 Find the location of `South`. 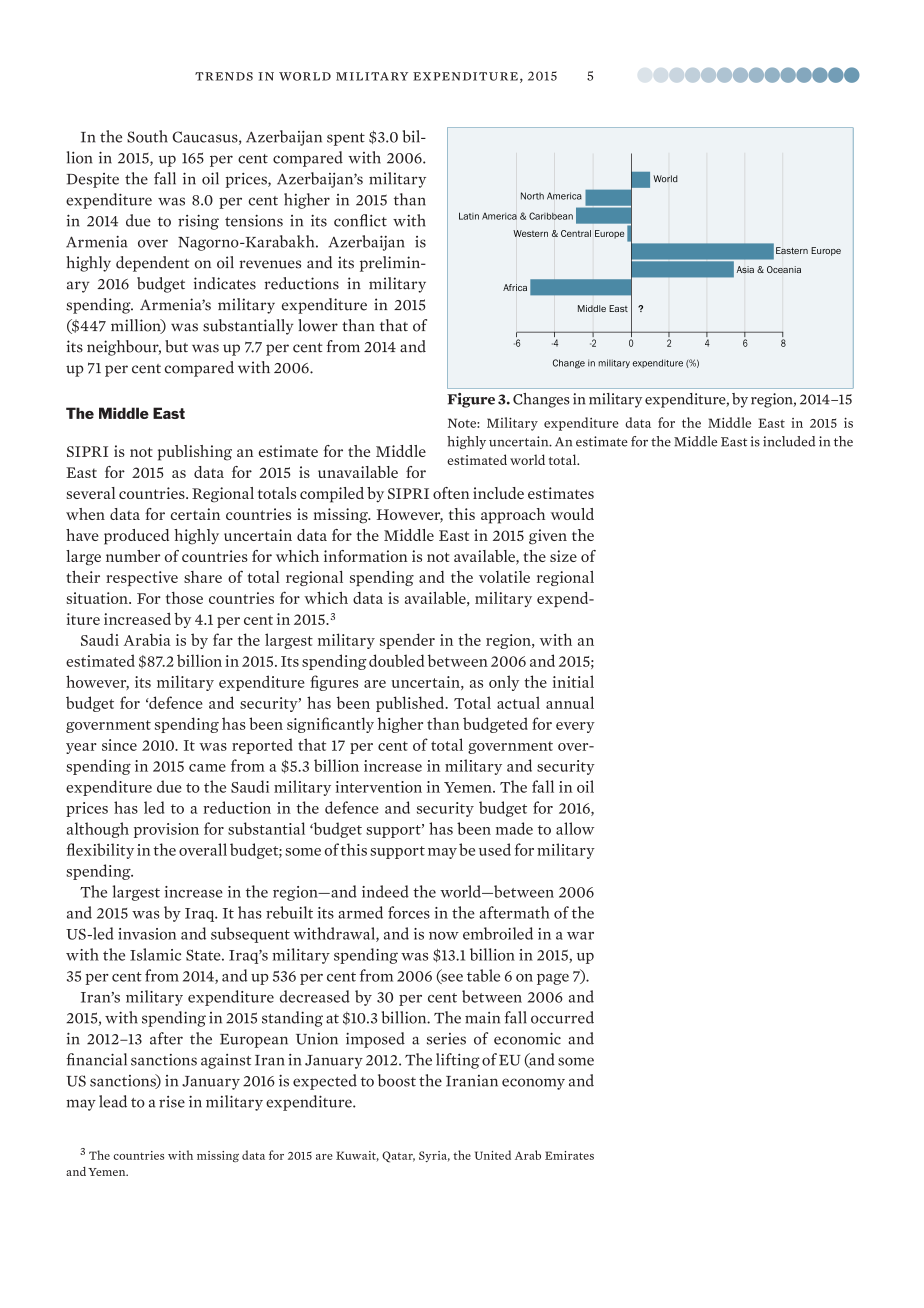

South is located at coordinates (147, 136).
